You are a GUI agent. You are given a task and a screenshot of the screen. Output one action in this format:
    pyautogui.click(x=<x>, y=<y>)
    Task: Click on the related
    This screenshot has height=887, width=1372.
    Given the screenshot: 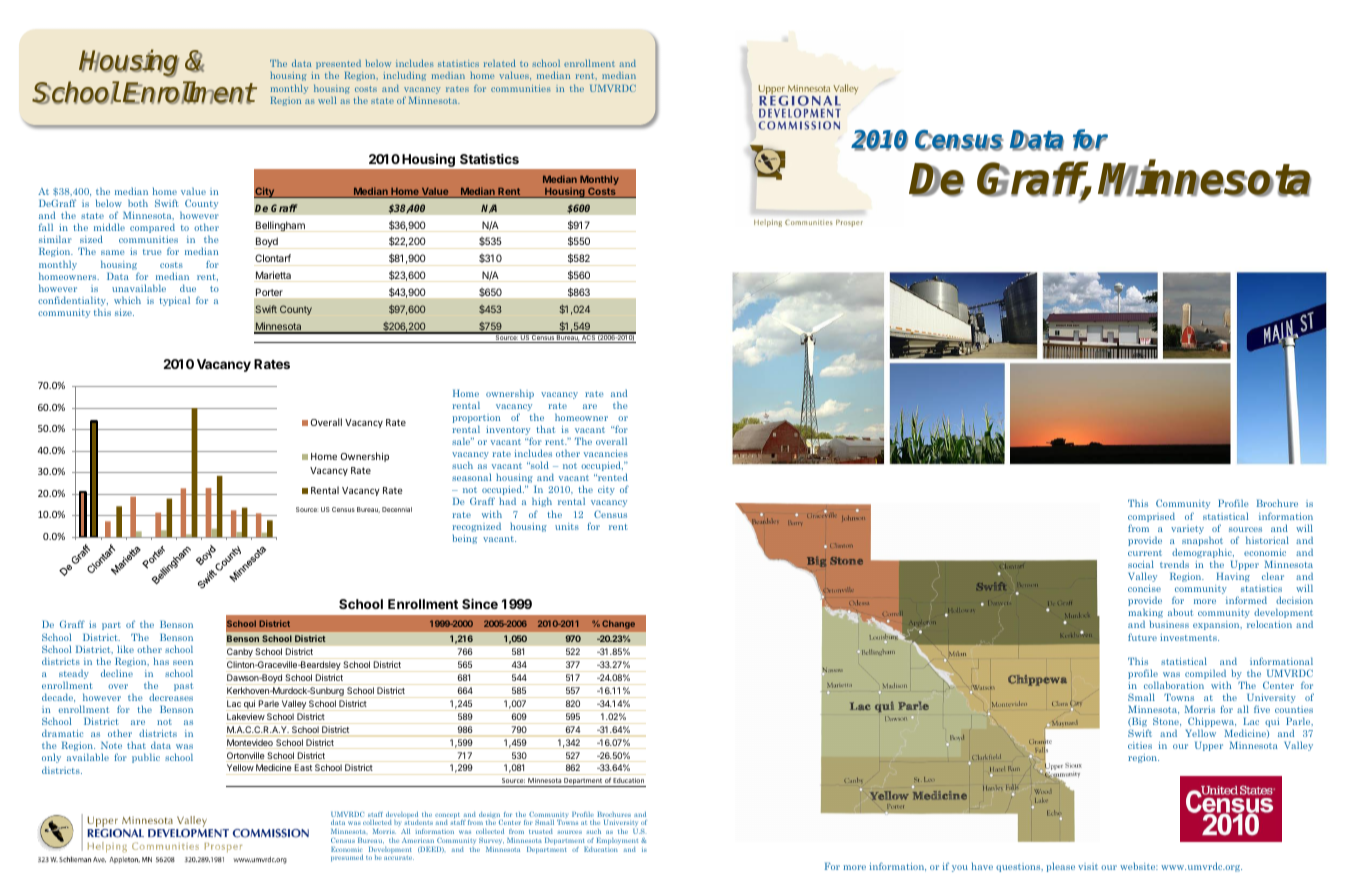 What is the action you would take?
    pyautogui.click(x=500, y=63)
